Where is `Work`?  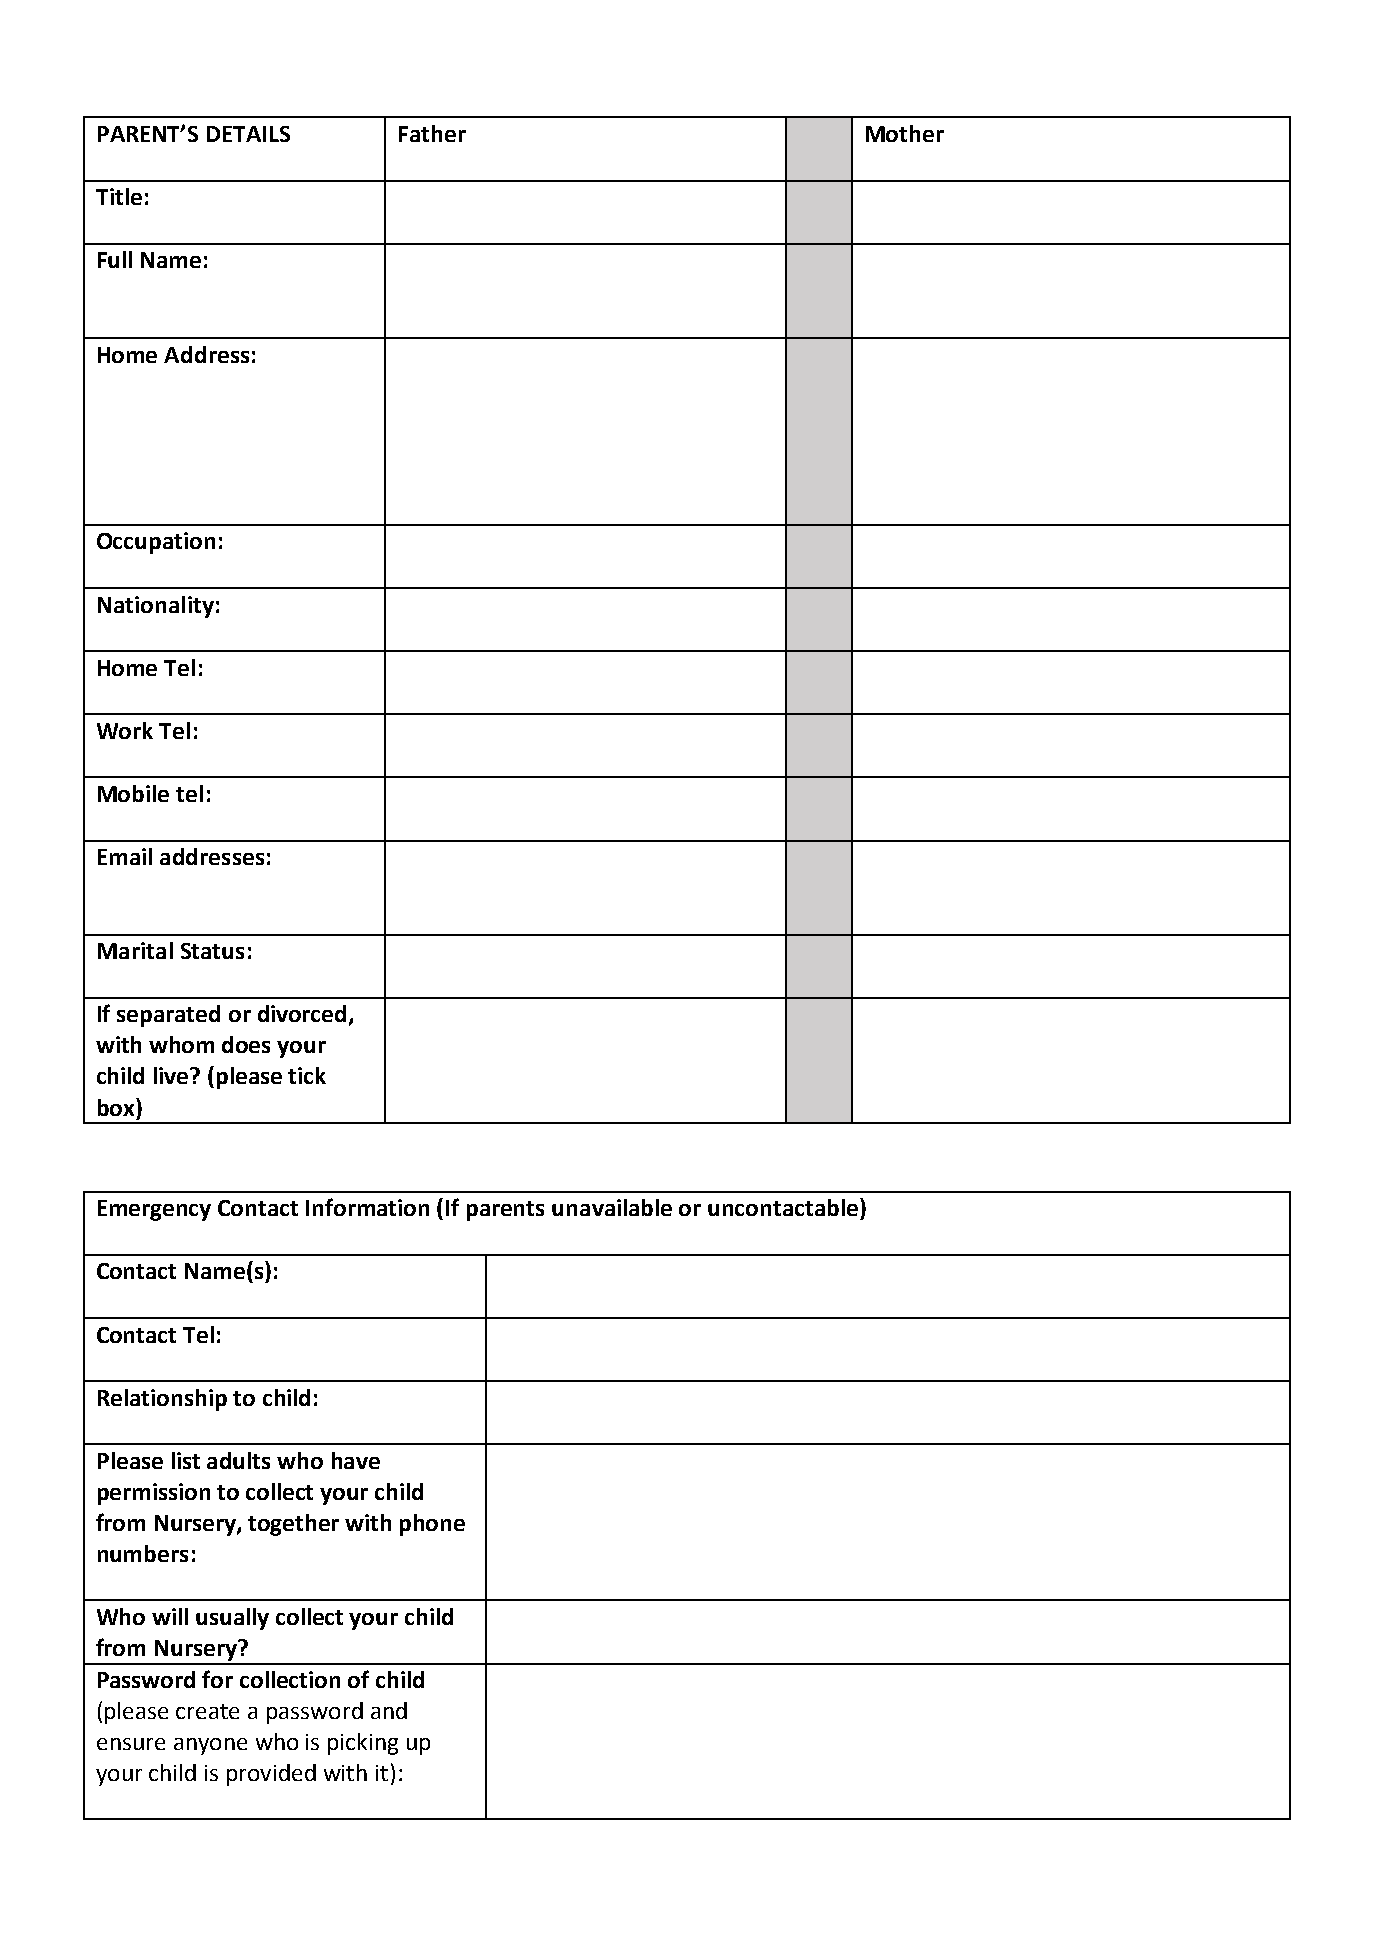
Work is located at coordinates (125, 730).
